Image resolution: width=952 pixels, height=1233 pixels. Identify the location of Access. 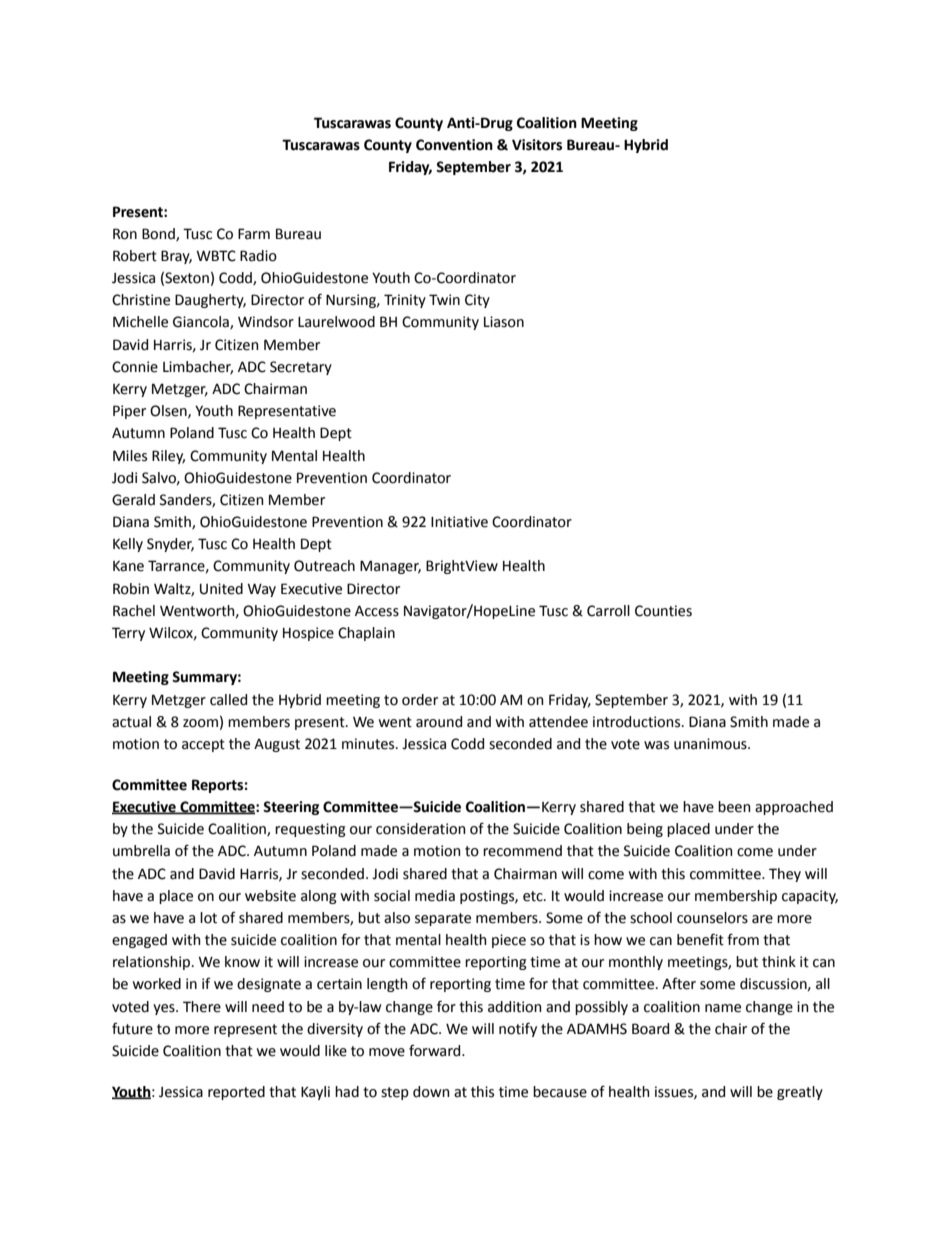
(377, 611).
